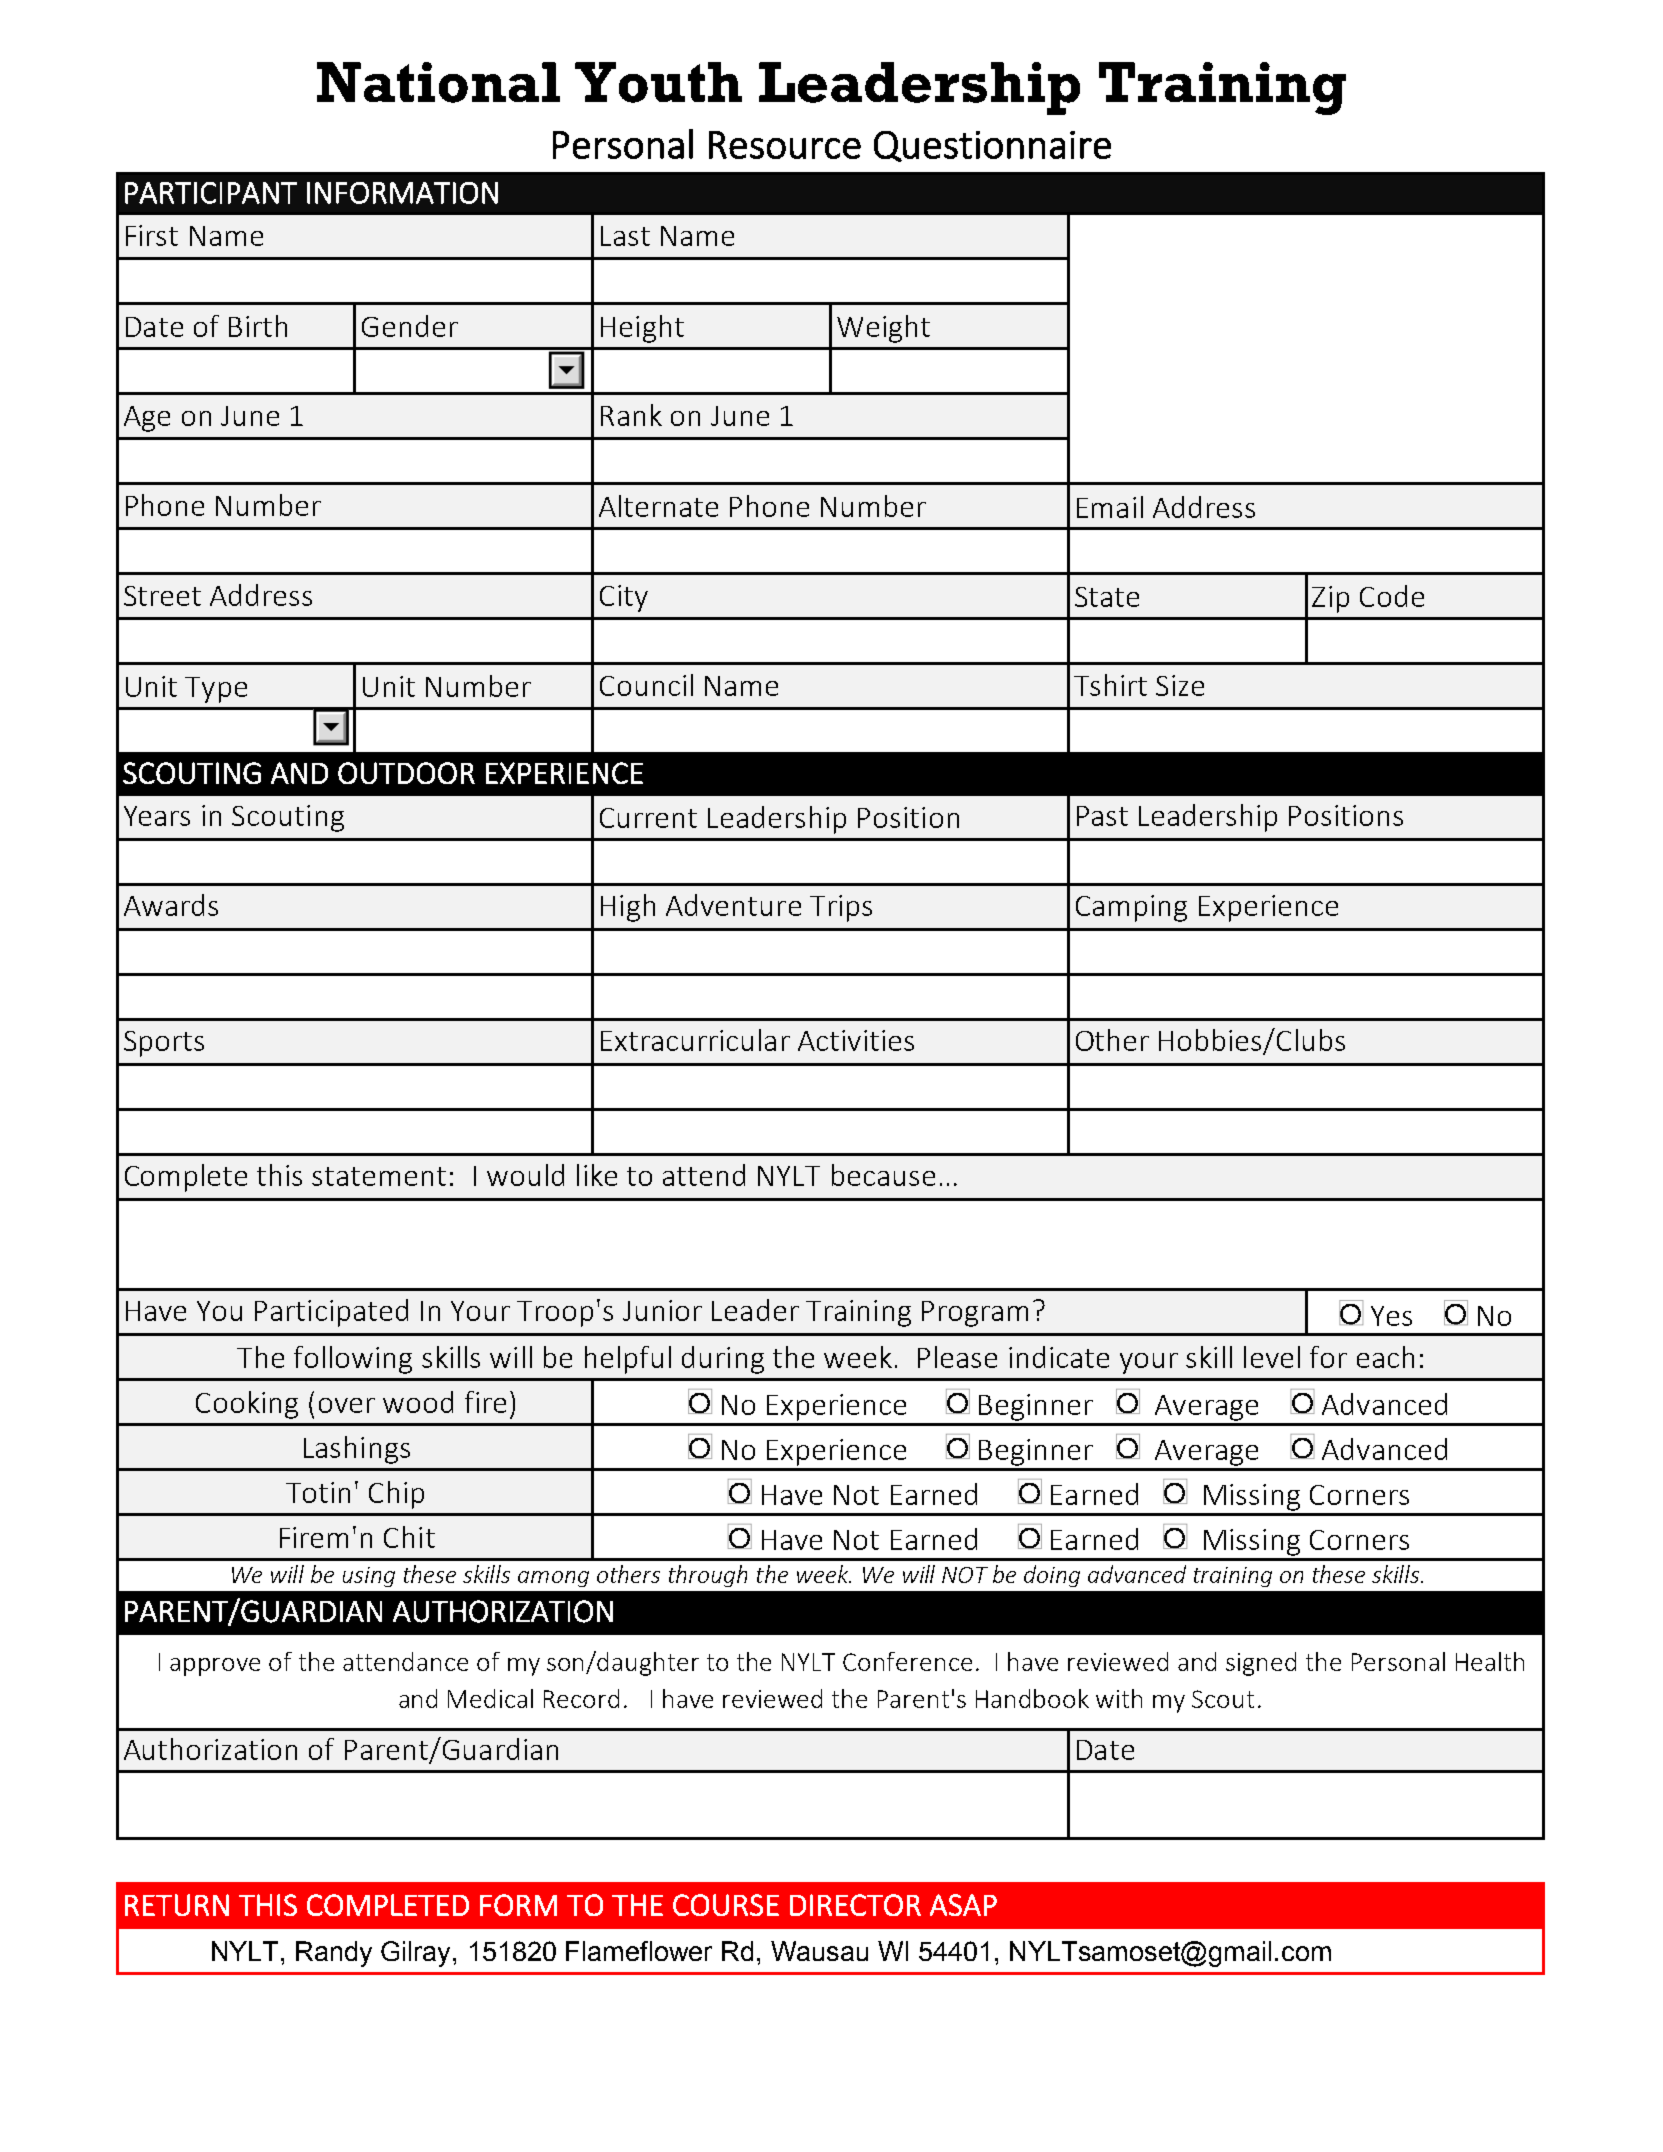  What do you see at coordinates (334, 1954) in the screenshot?
I see `Randy` at bounding box center [334, 1954].
